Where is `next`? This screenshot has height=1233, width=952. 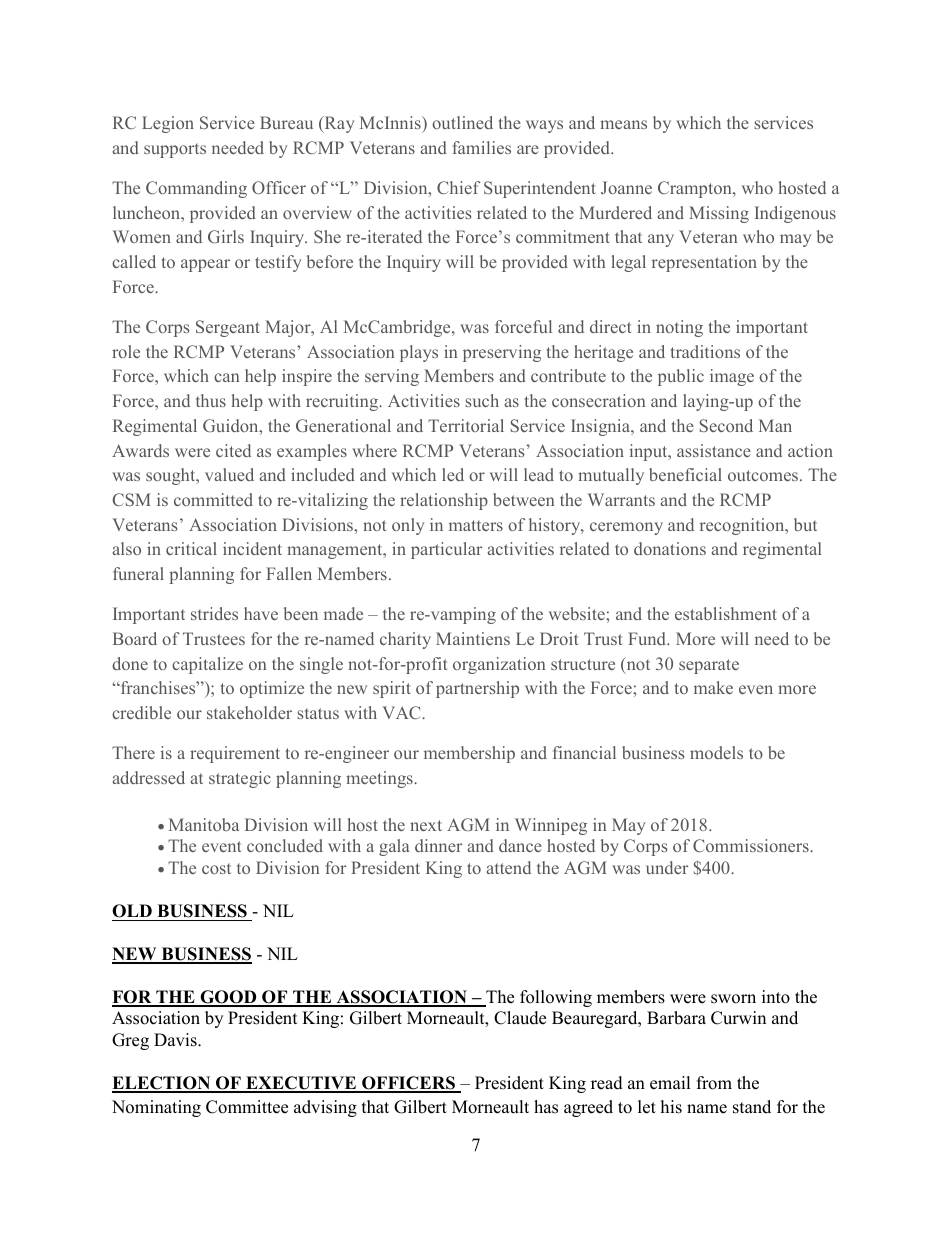
next is located at coordinates (426, 825).
